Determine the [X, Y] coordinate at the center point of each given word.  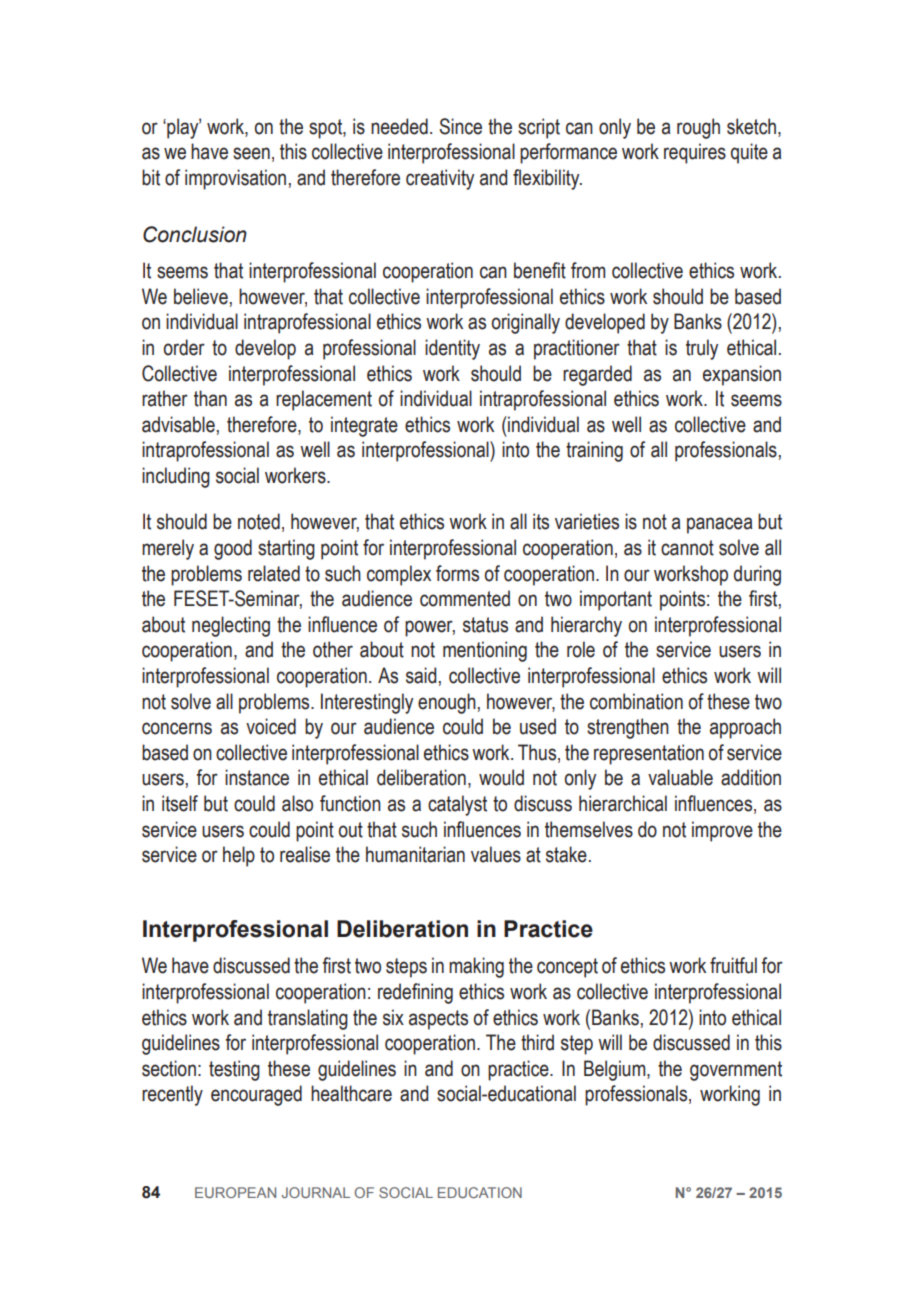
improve [722, 831]
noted [259, 521]
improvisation [235, 179]
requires [695, 153]
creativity [440, 179]
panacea [719, 525]
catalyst [457, 805]
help [239, 856]
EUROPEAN [235, 1192]
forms [457, 573]
